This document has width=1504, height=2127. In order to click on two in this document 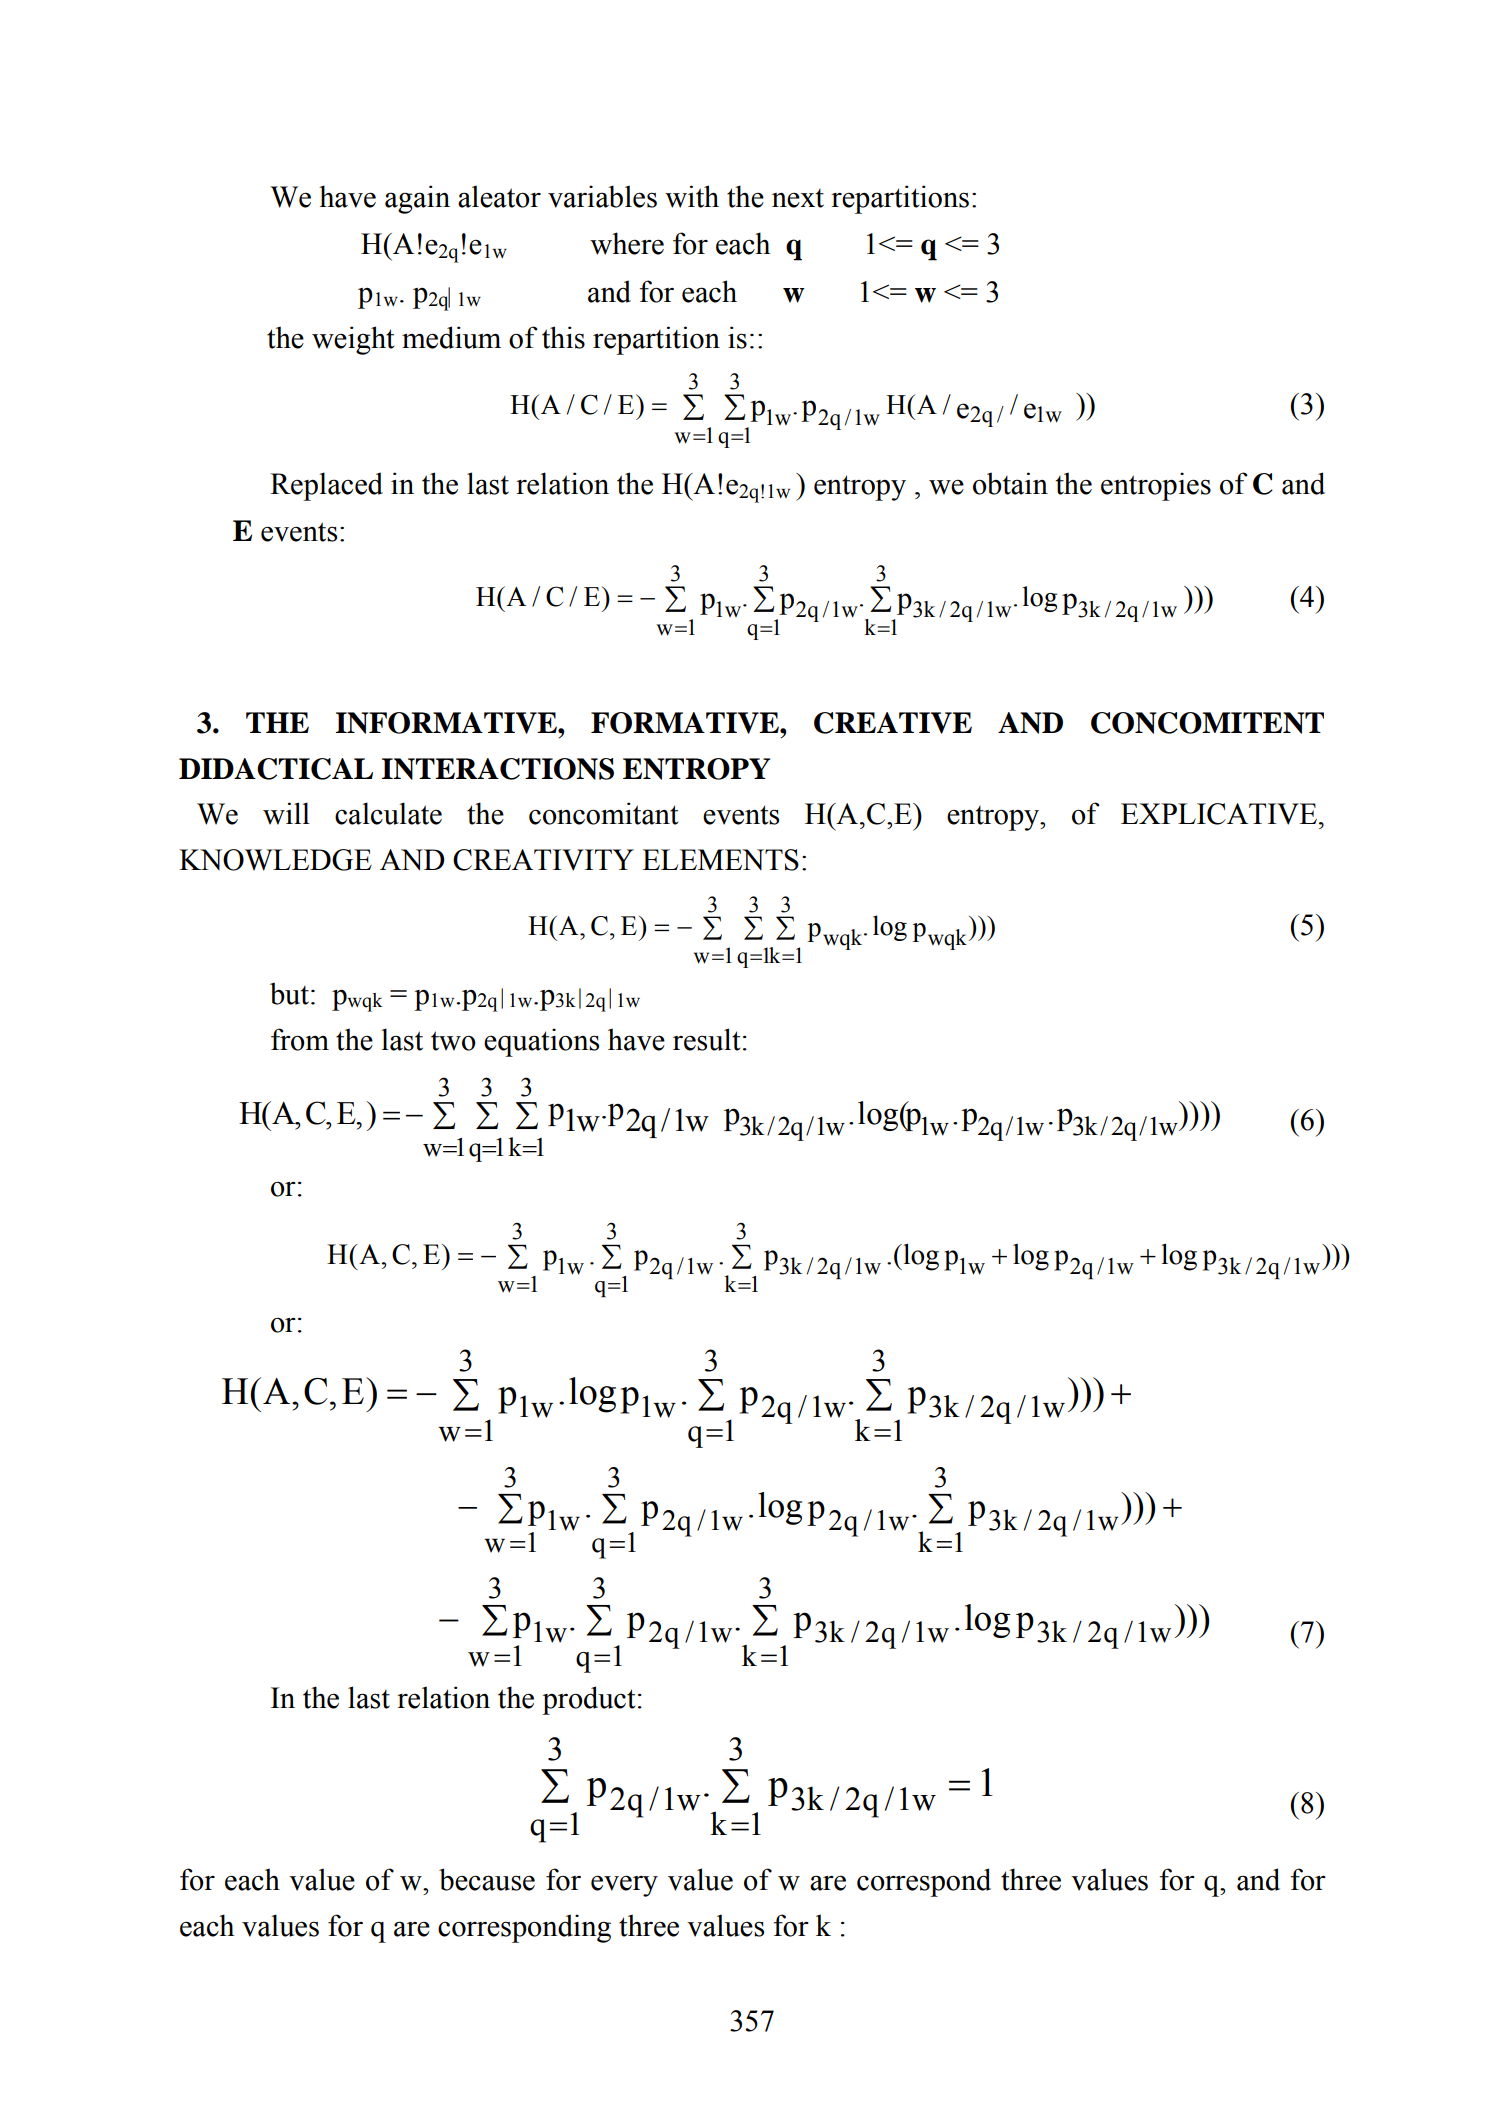, I will do `click(453, 1041)`.
